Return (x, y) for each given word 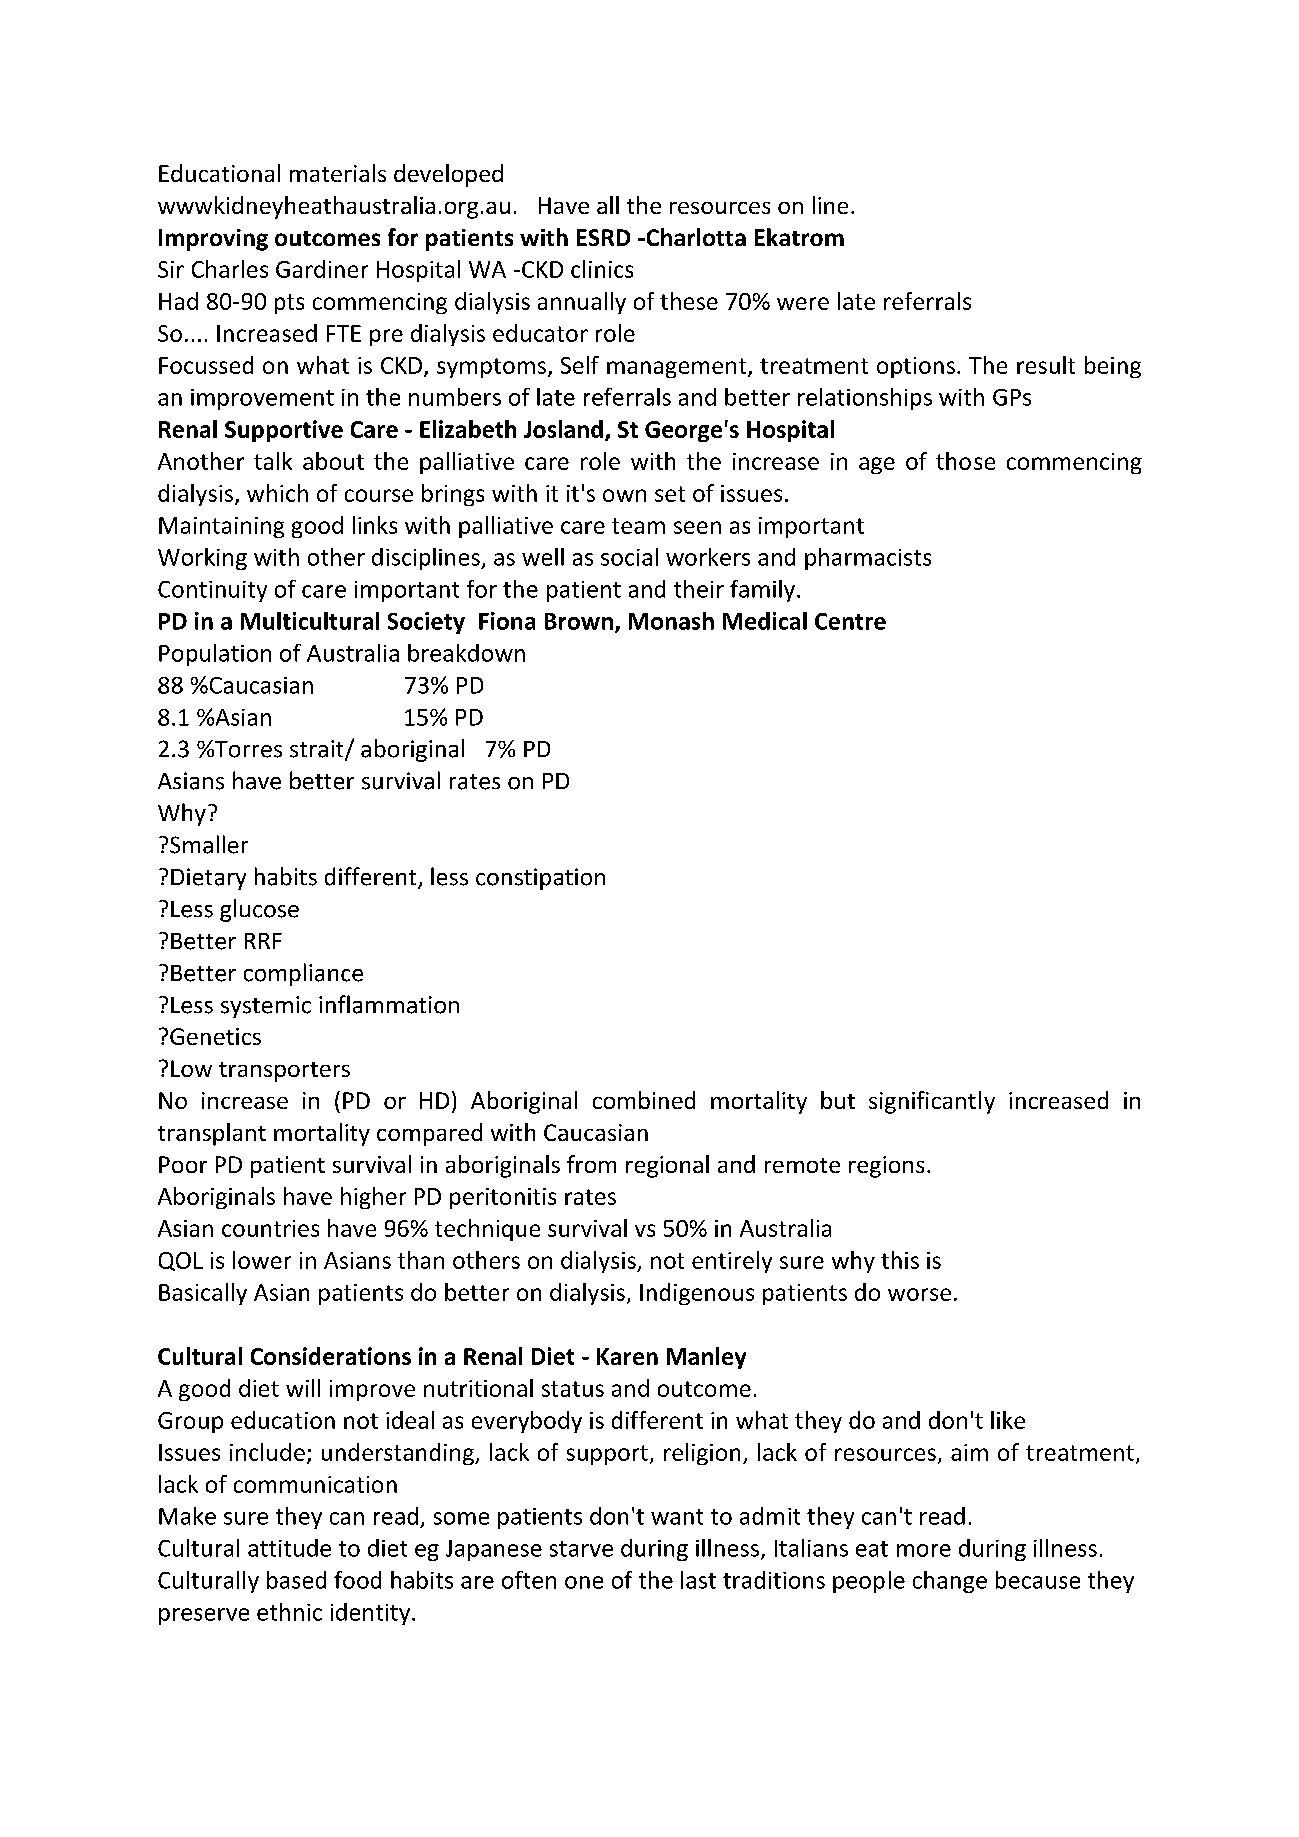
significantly (932, 1102)
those (965, 461)
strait (318, 750)
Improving (213, 240)
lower (262, 1260)
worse (919, 1294)
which (277, 493)
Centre (850, 621)
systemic (266, 1007)
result (1046, 365)
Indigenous (697, 1294)
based (296, 1580)
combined (644, 1100)
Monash (671, 621)
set (670, 494)
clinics (602, 269)
